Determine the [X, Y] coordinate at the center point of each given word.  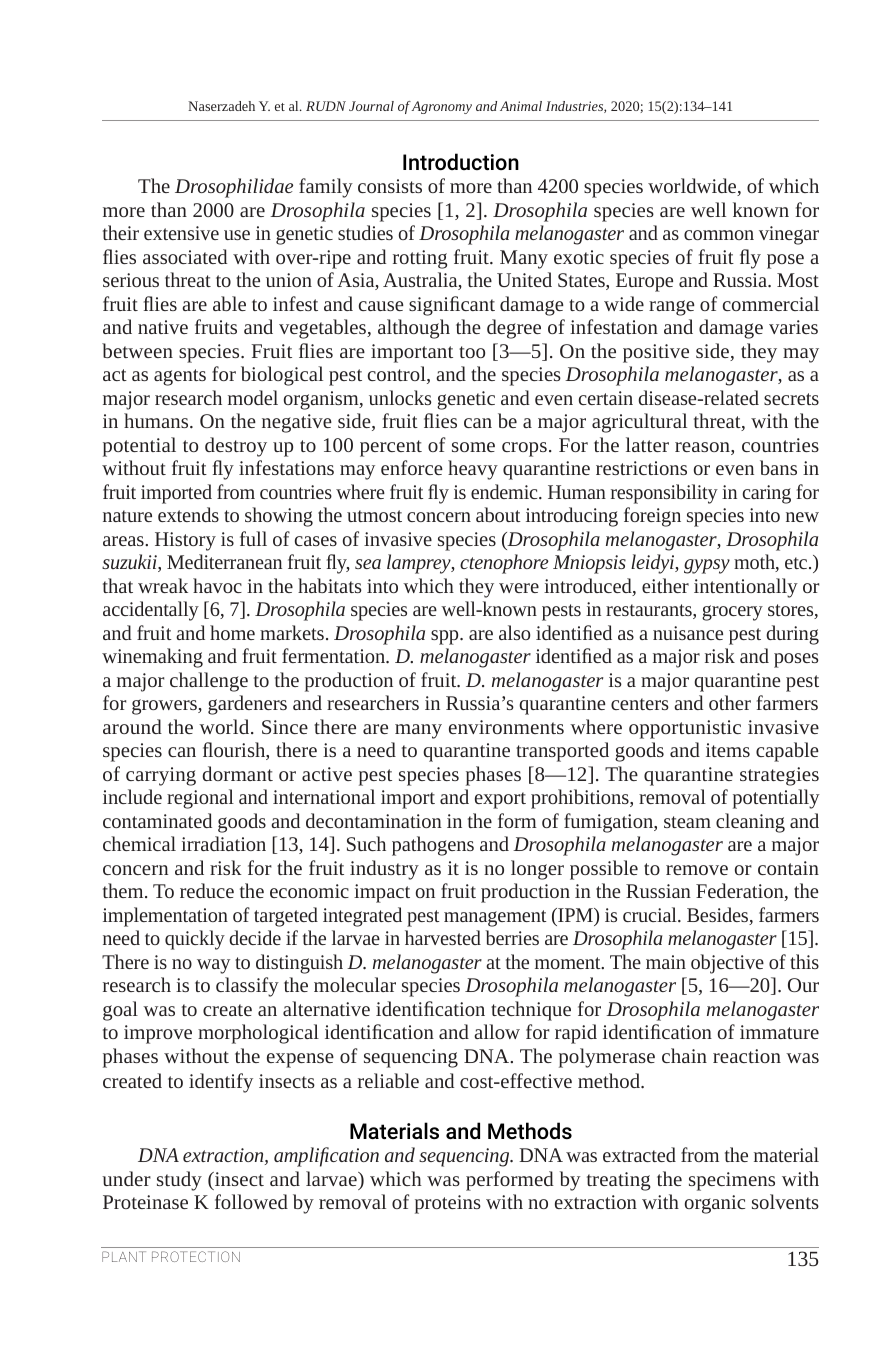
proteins [448, 1204]
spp [446, 637]
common [719, 235]
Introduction [461, 162]
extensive [181, 233]
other [730, 702]
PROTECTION [196, 1256]
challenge [209, 682]
